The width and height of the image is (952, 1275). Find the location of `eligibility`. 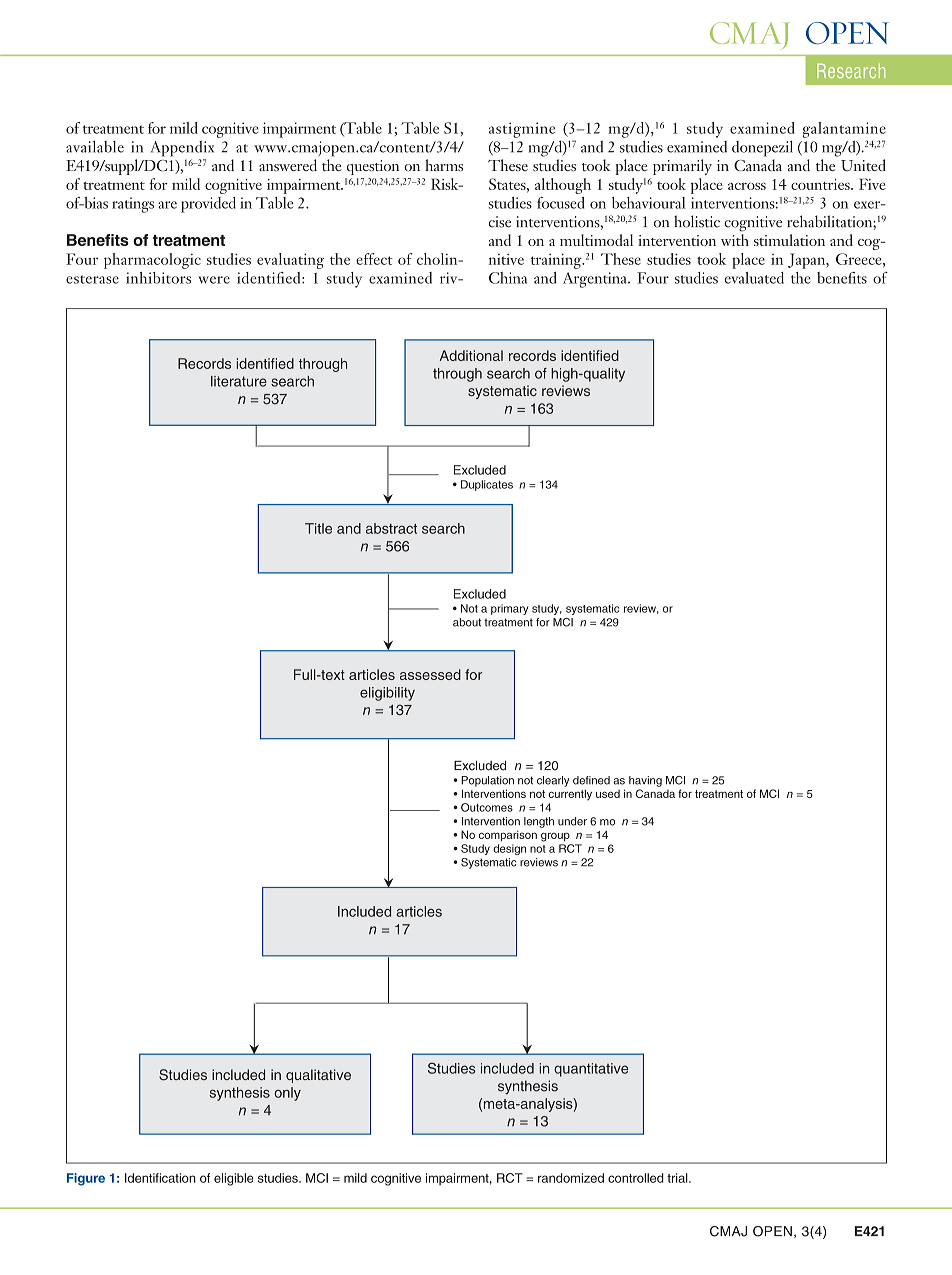

eligibility is located at coordinates (387, 694).
